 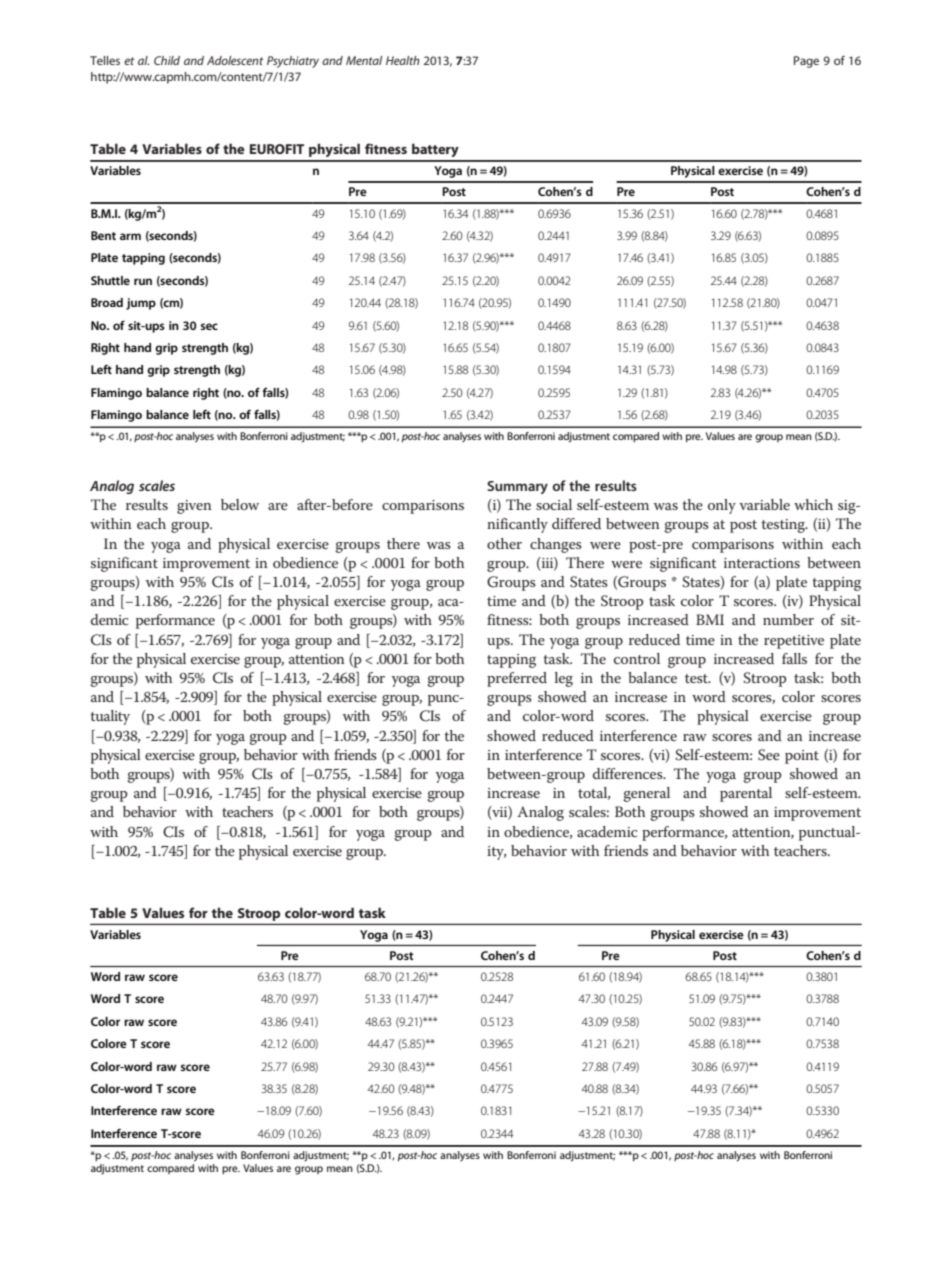 I want to click on only, so click(x=722, y=506).
